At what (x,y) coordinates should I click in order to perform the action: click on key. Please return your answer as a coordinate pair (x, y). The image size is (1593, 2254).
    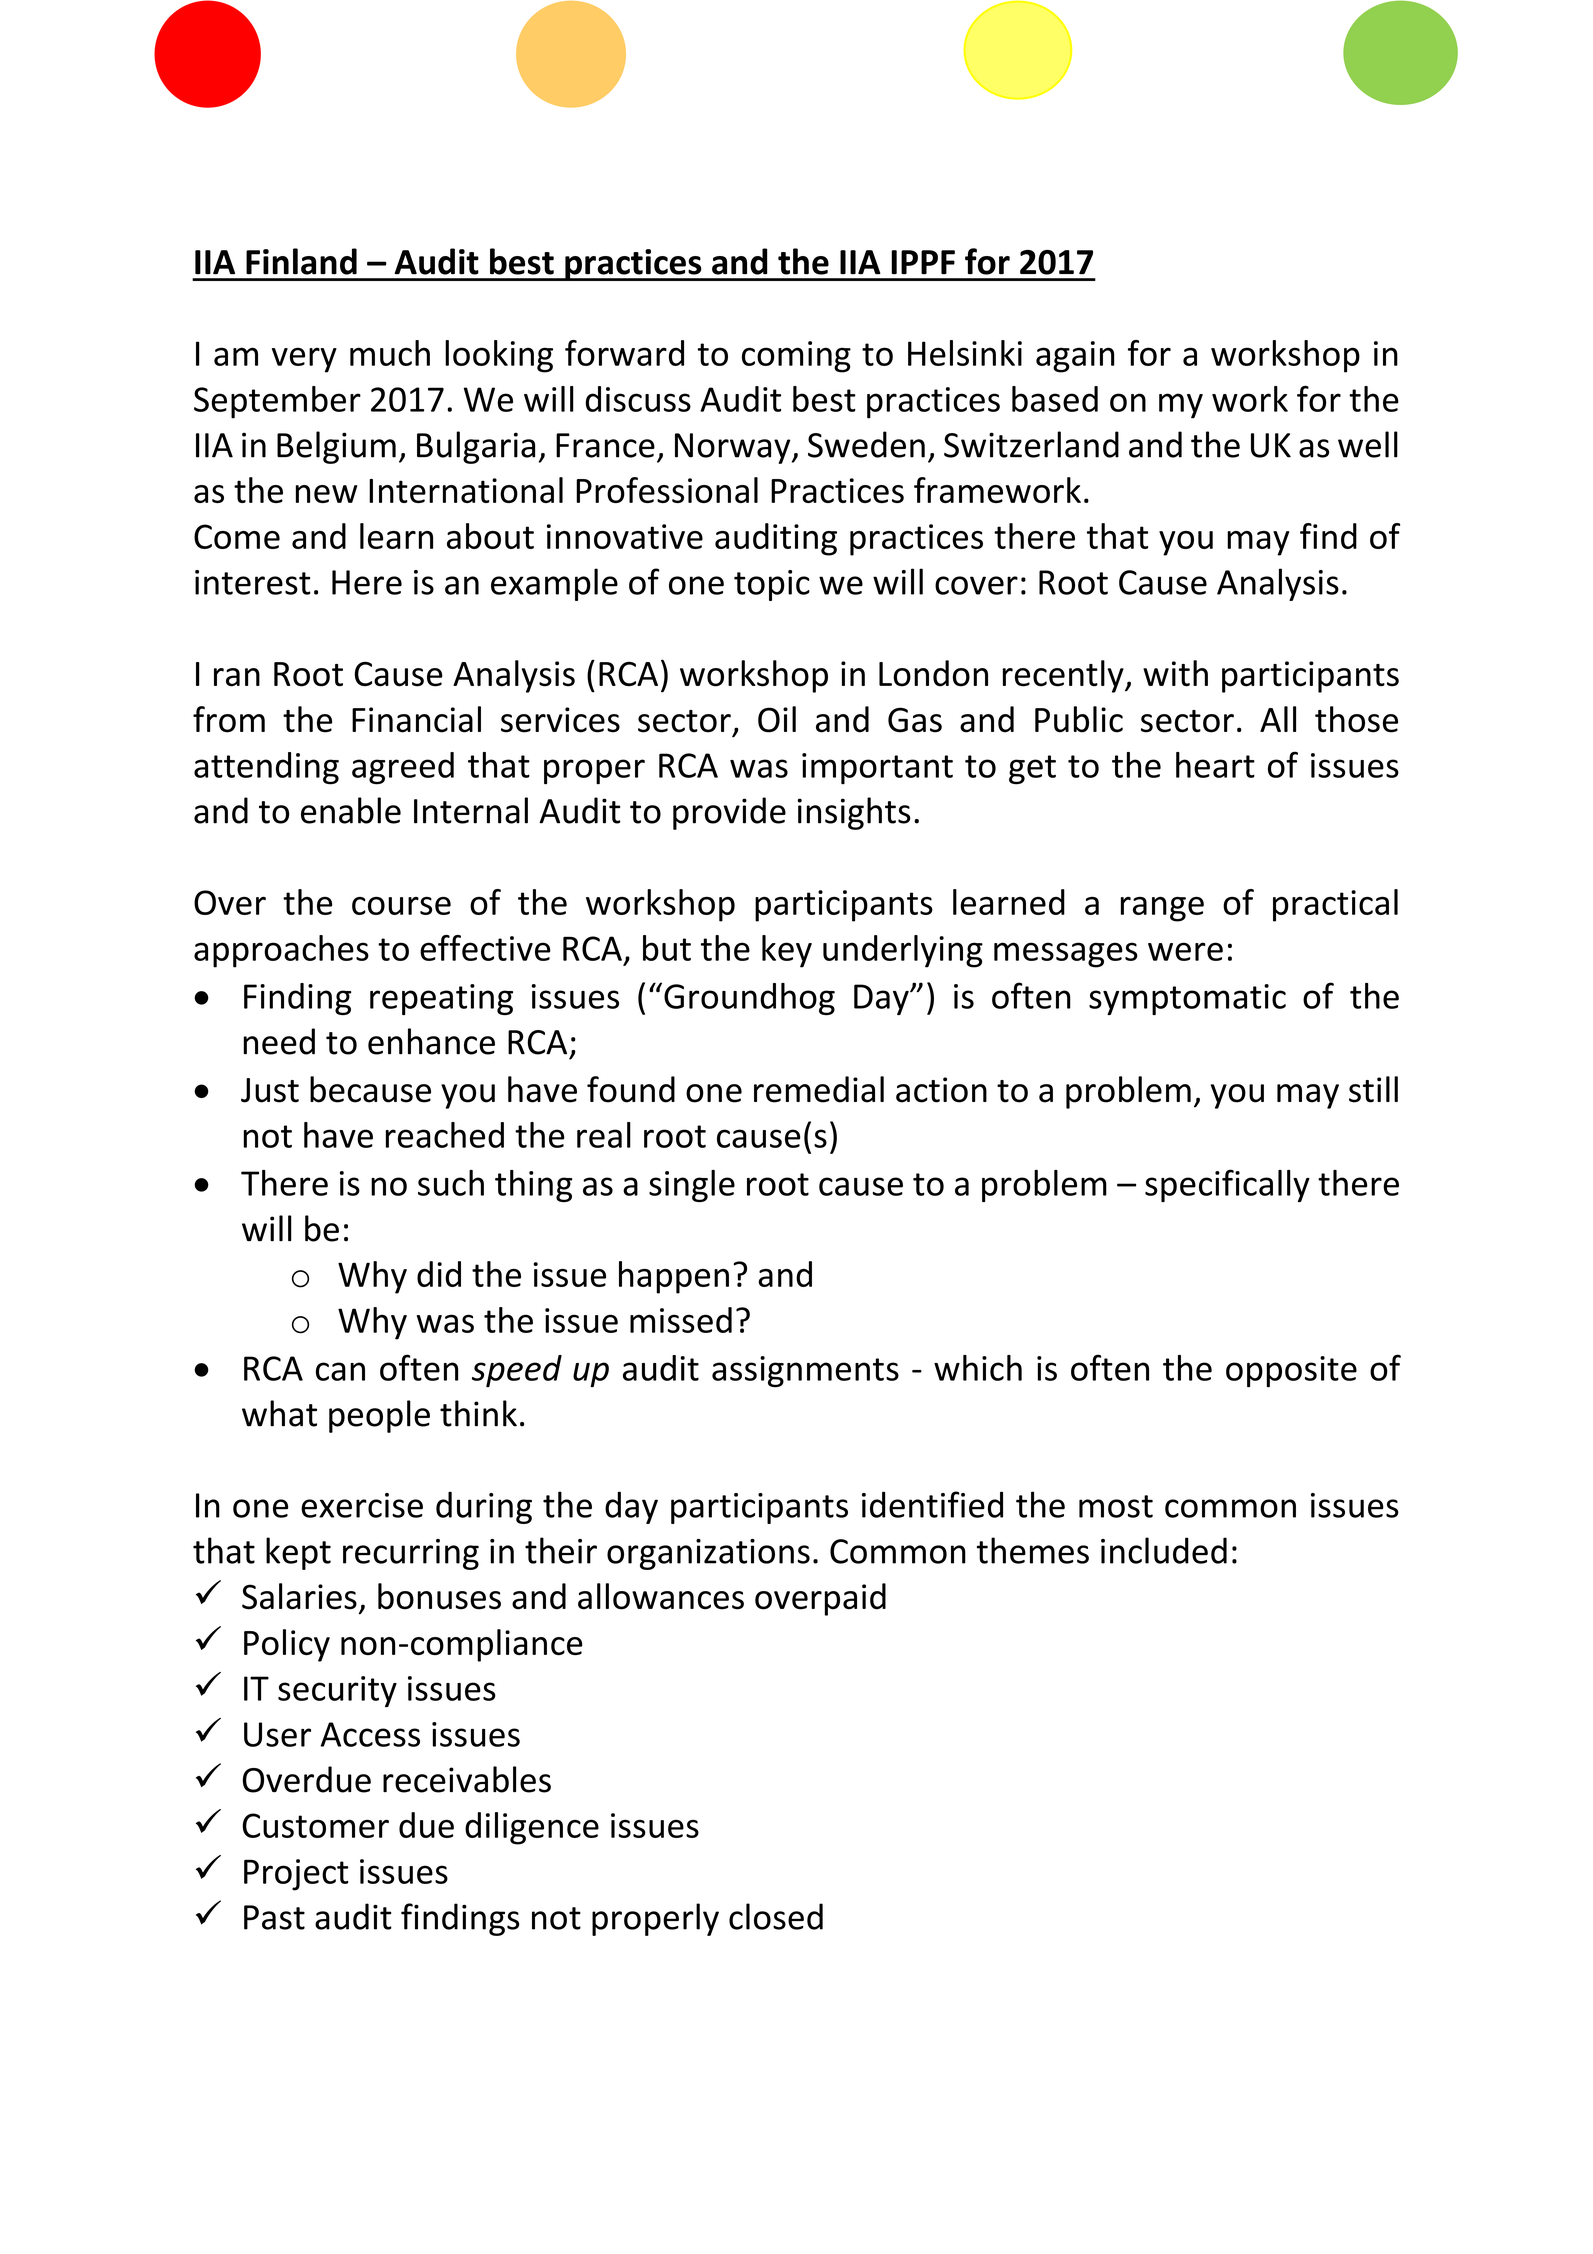
    Looking at the image, I should click on (787, 951).
